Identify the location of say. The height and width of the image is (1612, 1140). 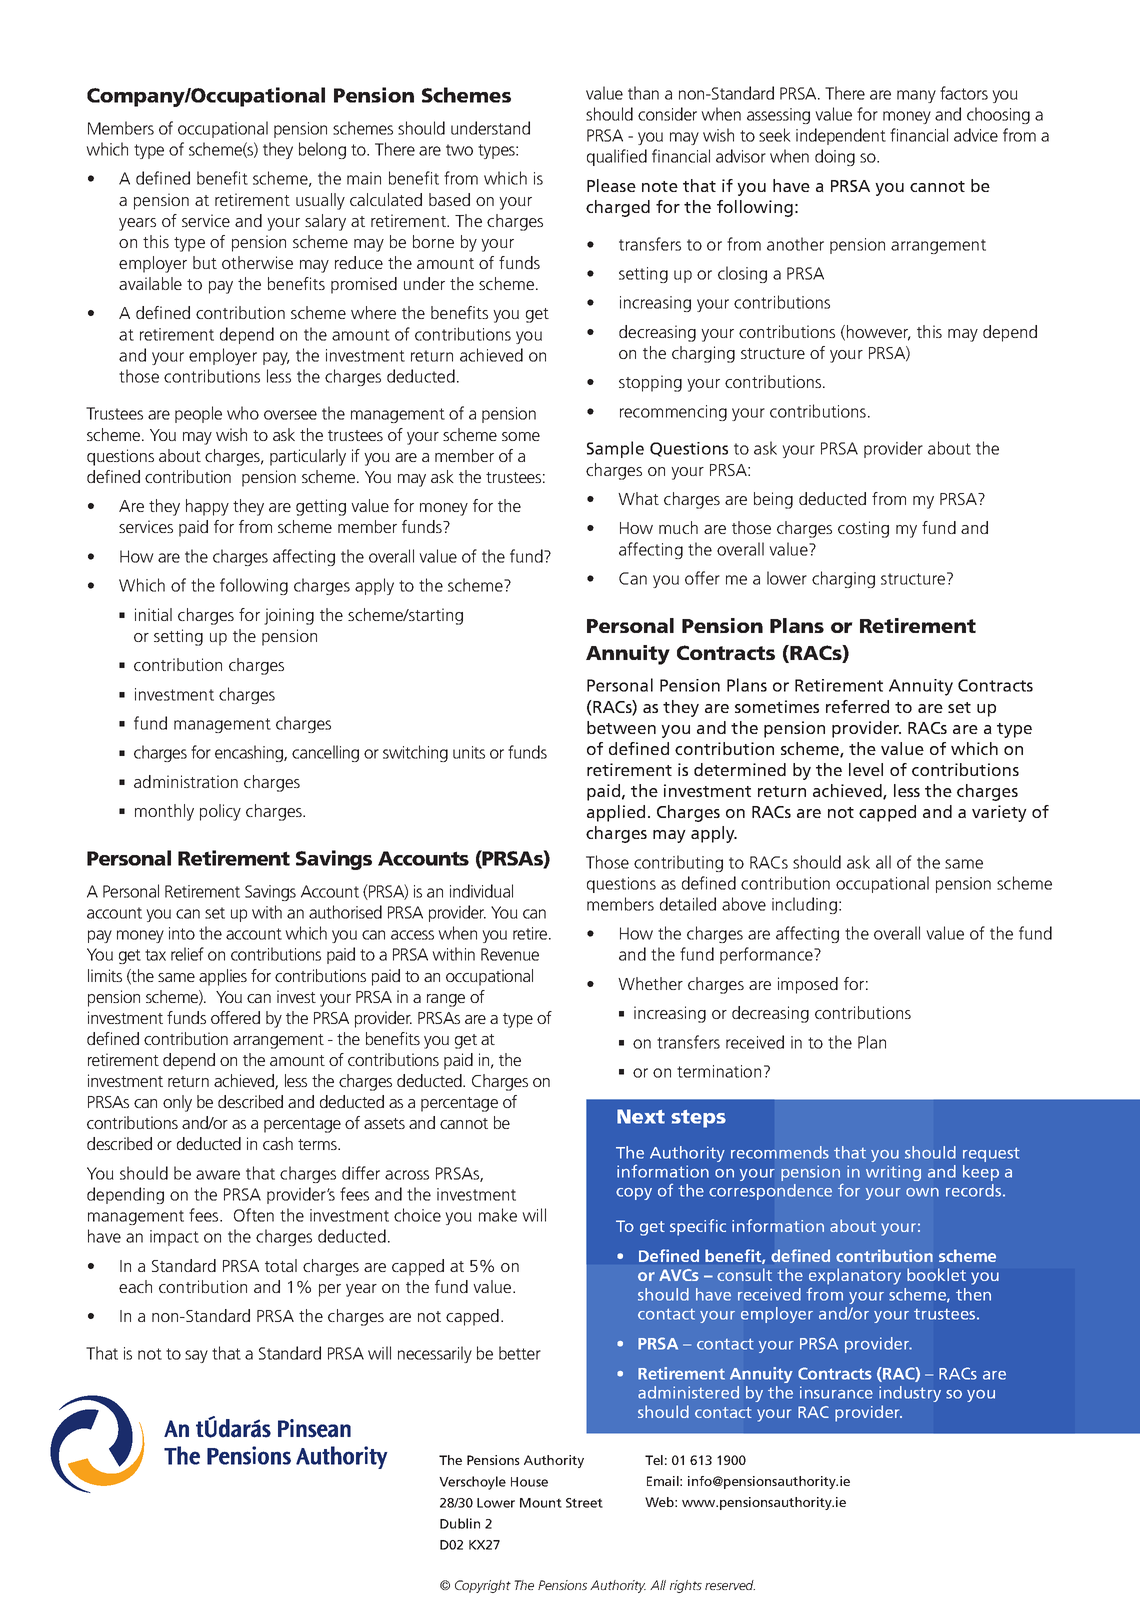
(196, 1356).
